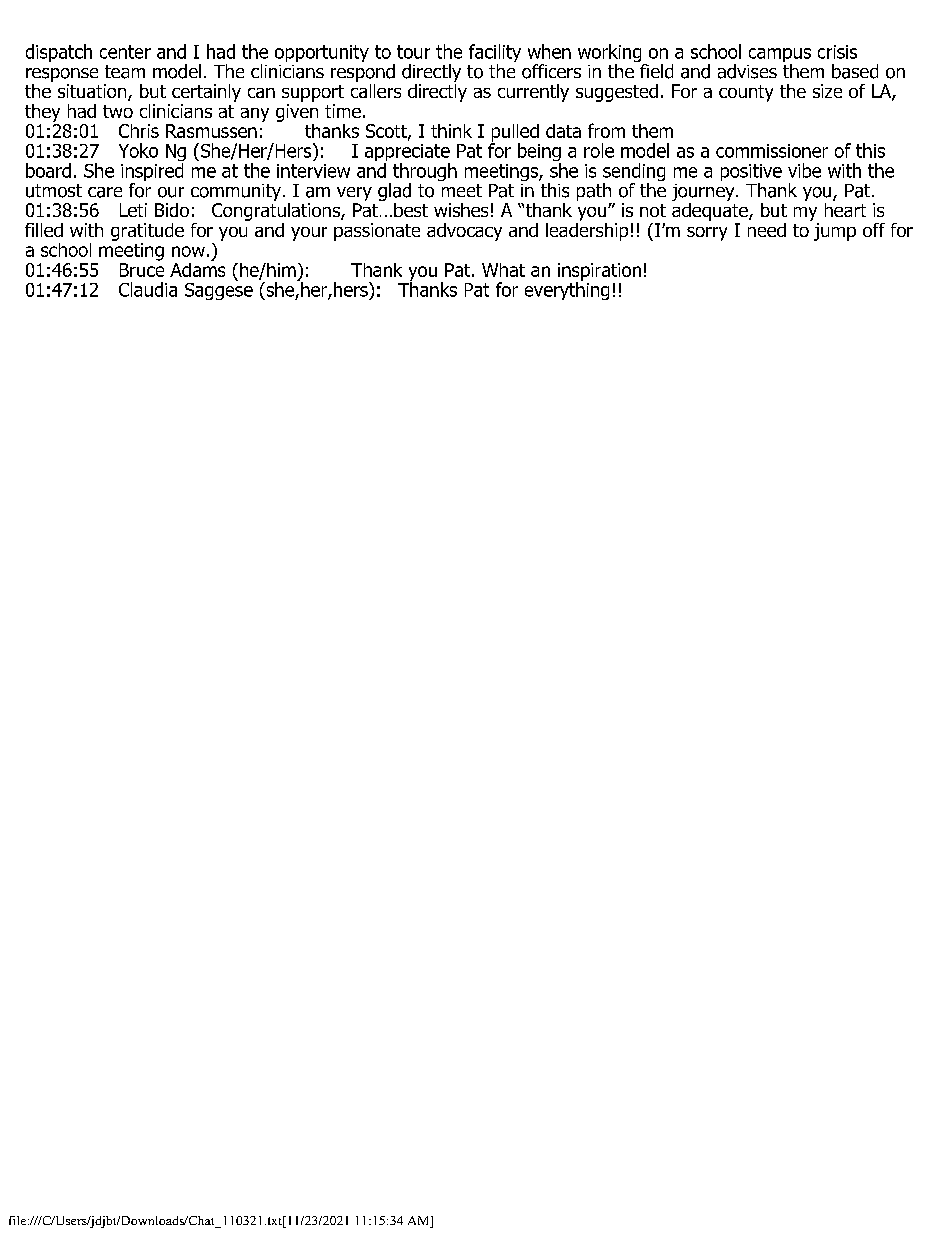 Image resolution: width=952 pixels, height=1233 pixels. What do you see at coordinates (105, 192) in the screenshot?
I see `care` at bounding box center [105, 192].
